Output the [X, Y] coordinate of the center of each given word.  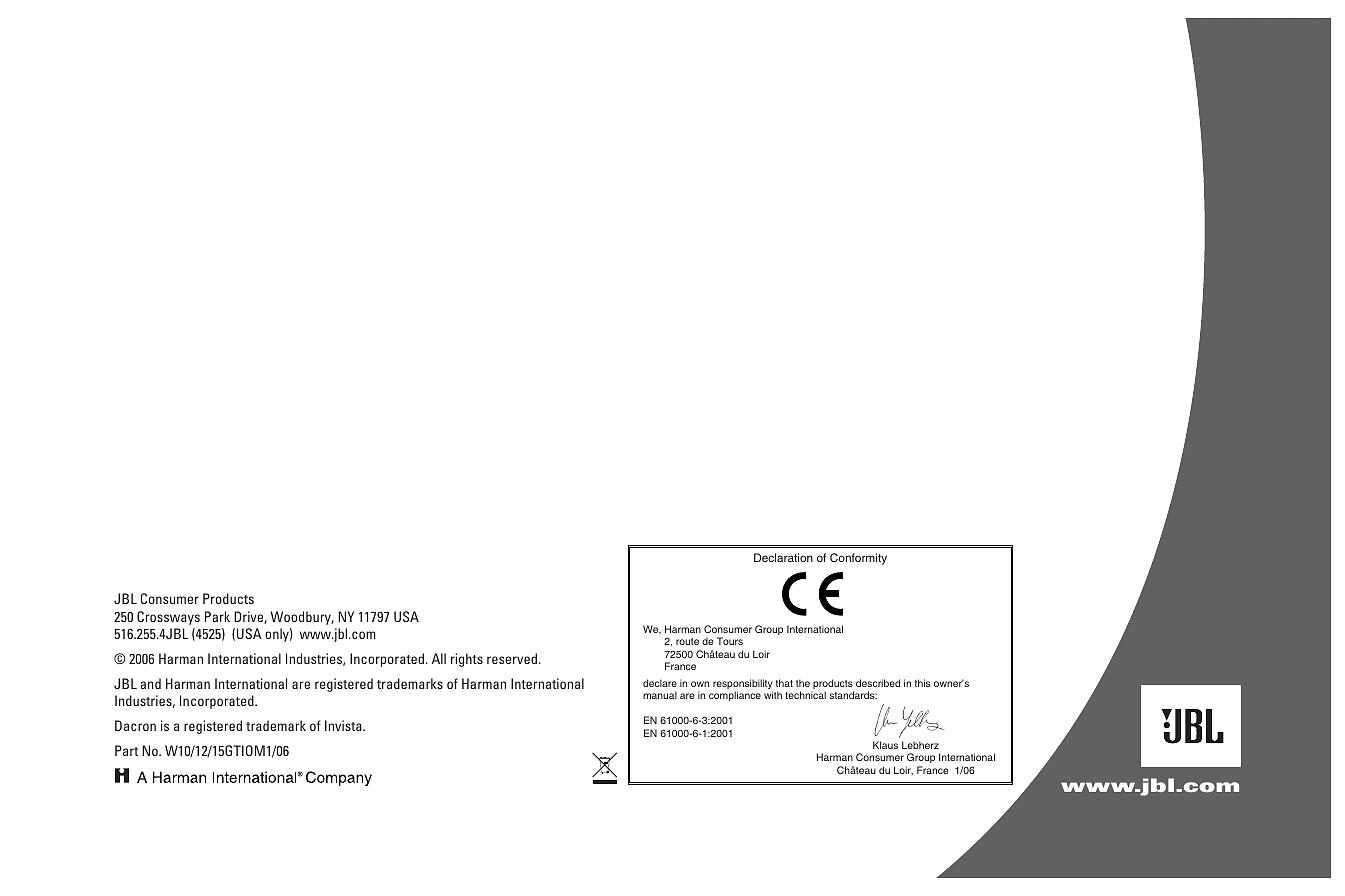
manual [660, 695]
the [803, 683]
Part [127, 750]
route [687, 641]
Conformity [858, 559]
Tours [730, 641]
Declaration [783, 557]
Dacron [135, 725]
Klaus [885, 745]
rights [467, 660]
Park [217, 616]
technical [805, 695]
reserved [512, 658]
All [439, 658]
